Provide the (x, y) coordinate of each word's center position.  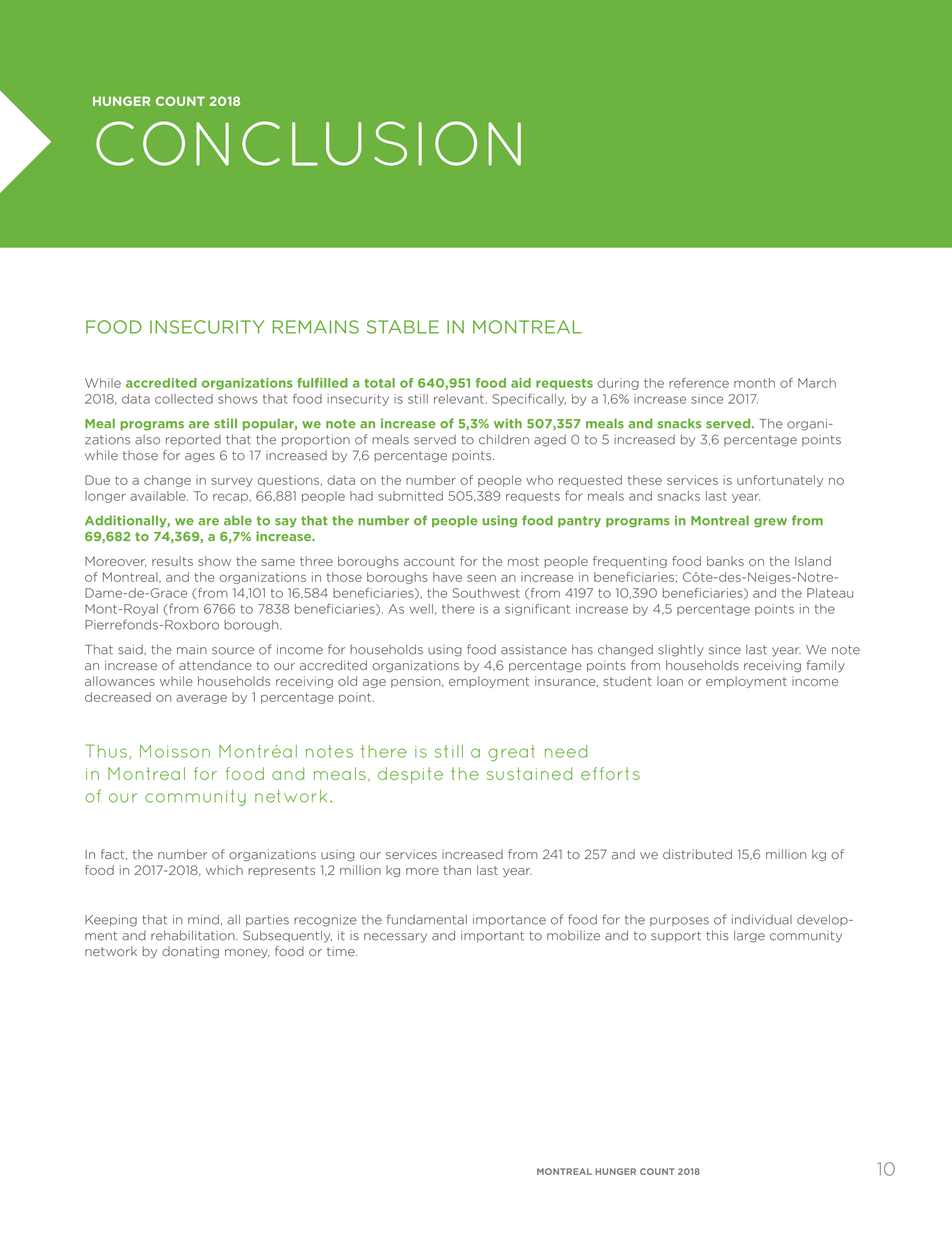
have (447, 577)
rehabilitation (194, 935)
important (492, 936)
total (379, 383)
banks (725, 561)
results (172, 561)
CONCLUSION (308, 143)
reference (699, 383)
